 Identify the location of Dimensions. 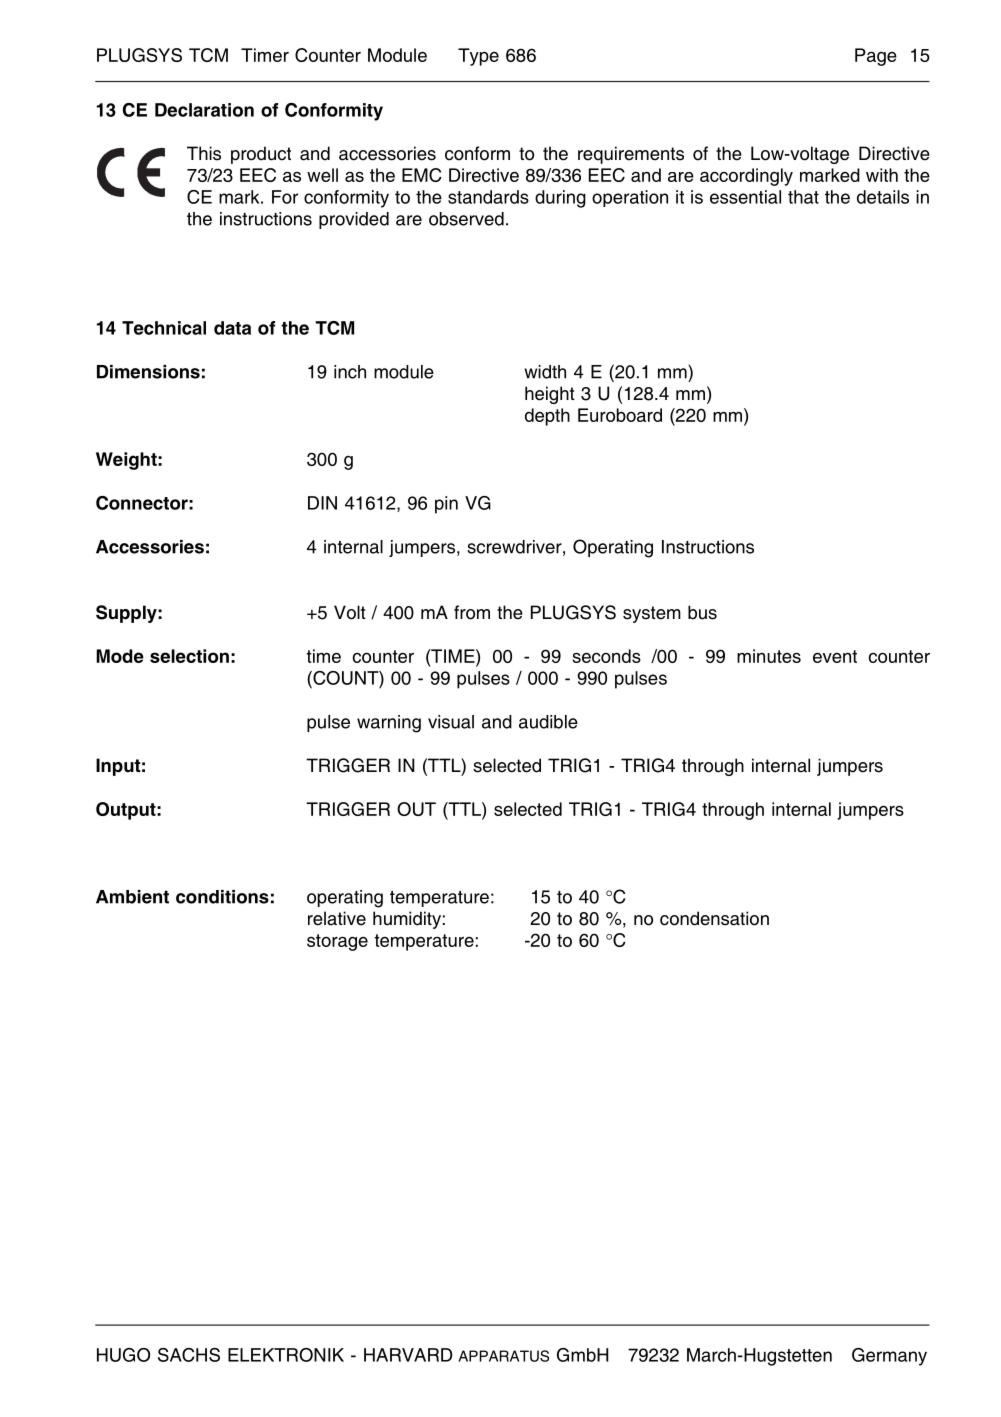
(148, 372).
